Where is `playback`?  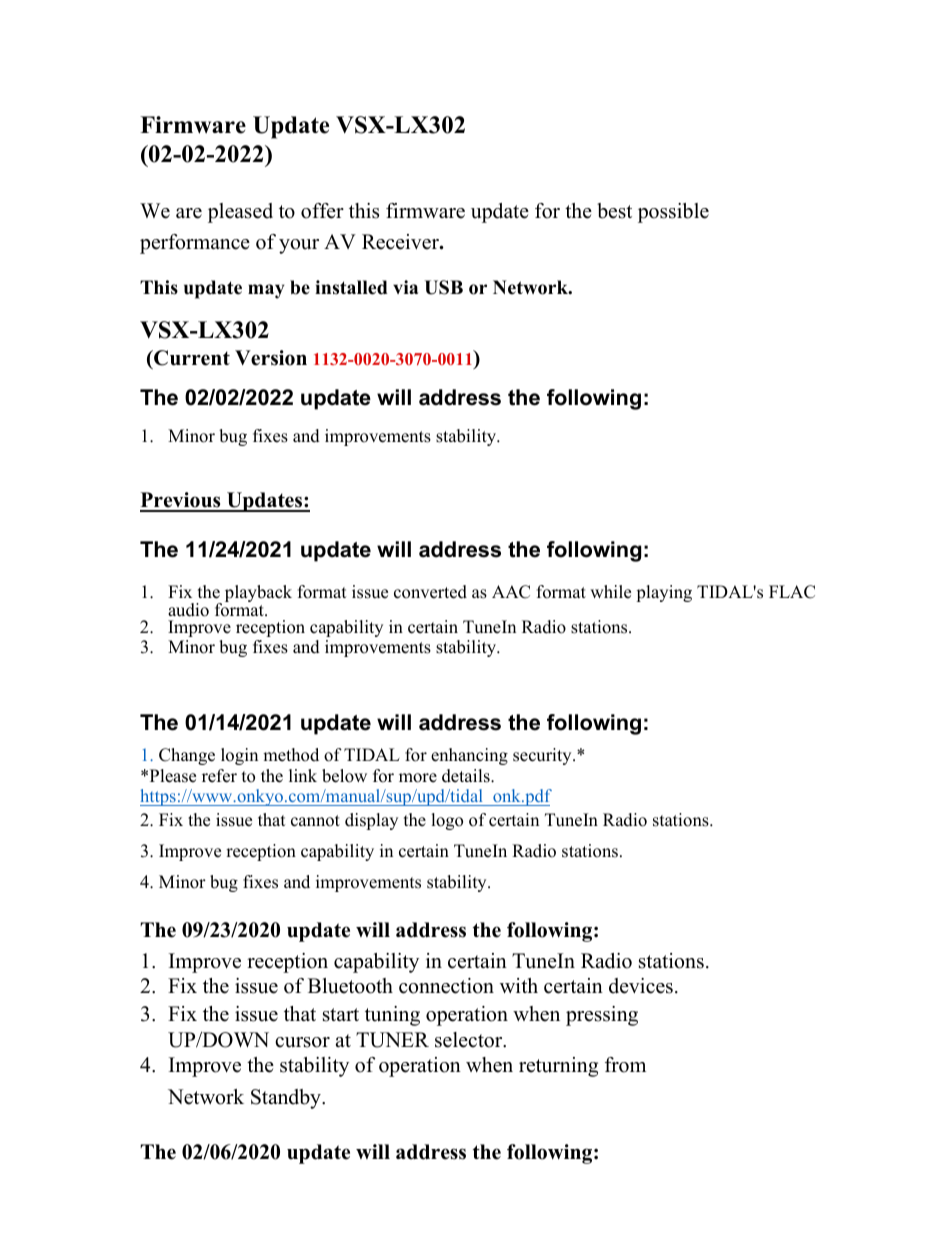 playback is located at coordinates (258, 593).
